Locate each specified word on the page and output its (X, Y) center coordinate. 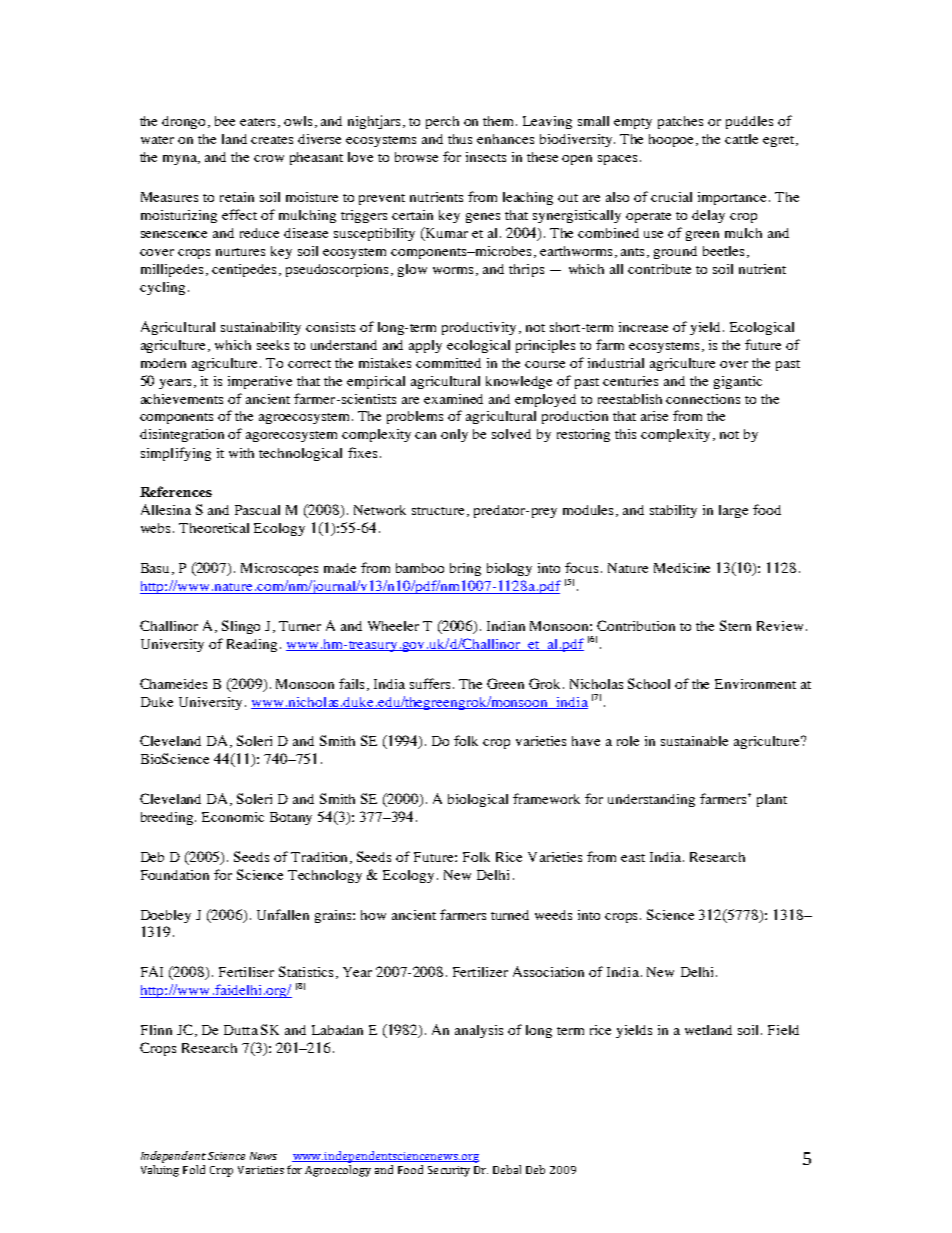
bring (465, 569)
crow (269, 158)
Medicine (682, 568)
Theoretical (214, 528)
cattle (741, 139)
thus (460, 139)
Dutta (241, 1030)
